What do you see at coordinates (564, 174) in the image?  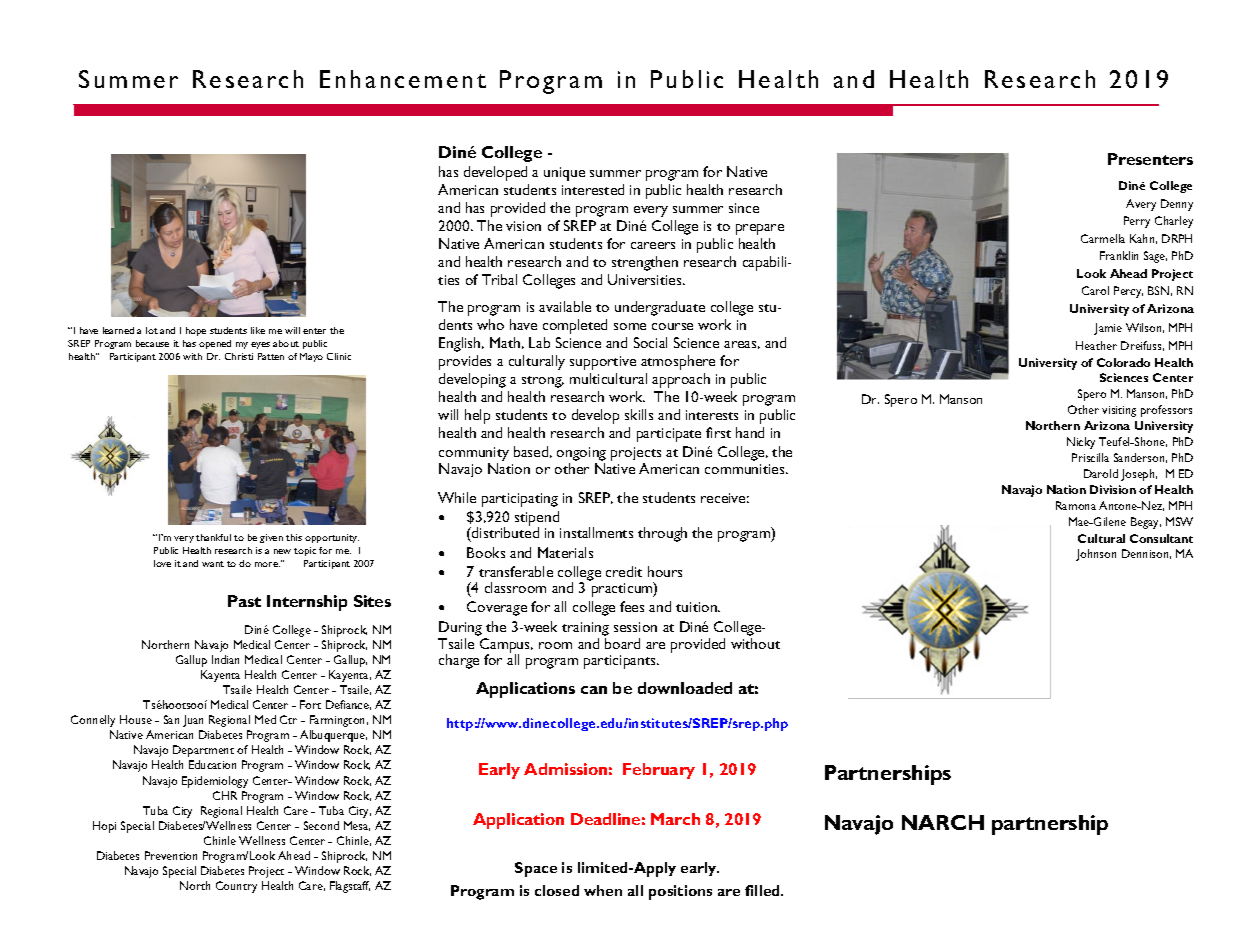 I see `unique` at bounding box center [564, 174].
